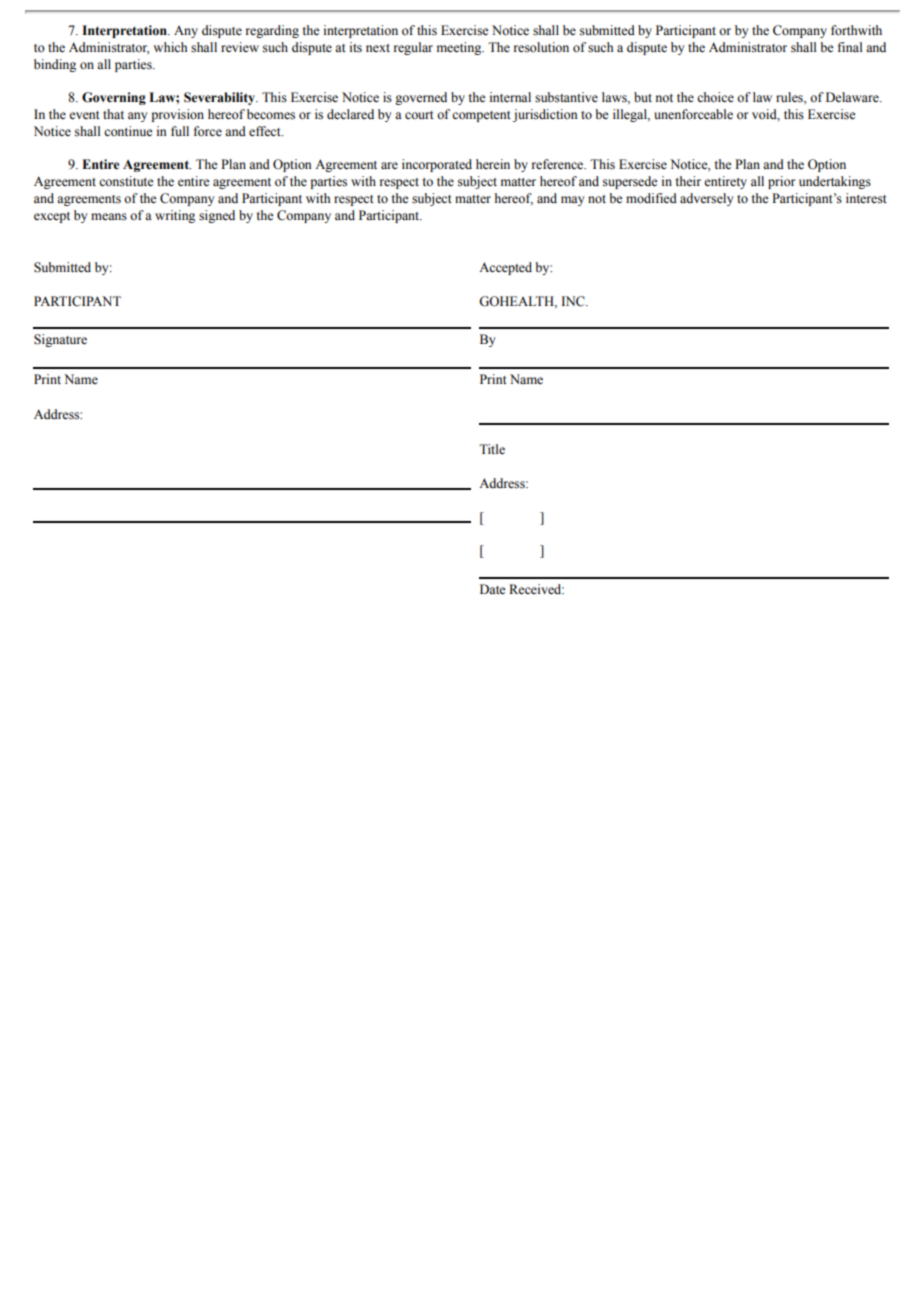 The image size is (924, 1308). Describe the element at coordinates (170, 47) in the screenshot. I see `which` at that location.
